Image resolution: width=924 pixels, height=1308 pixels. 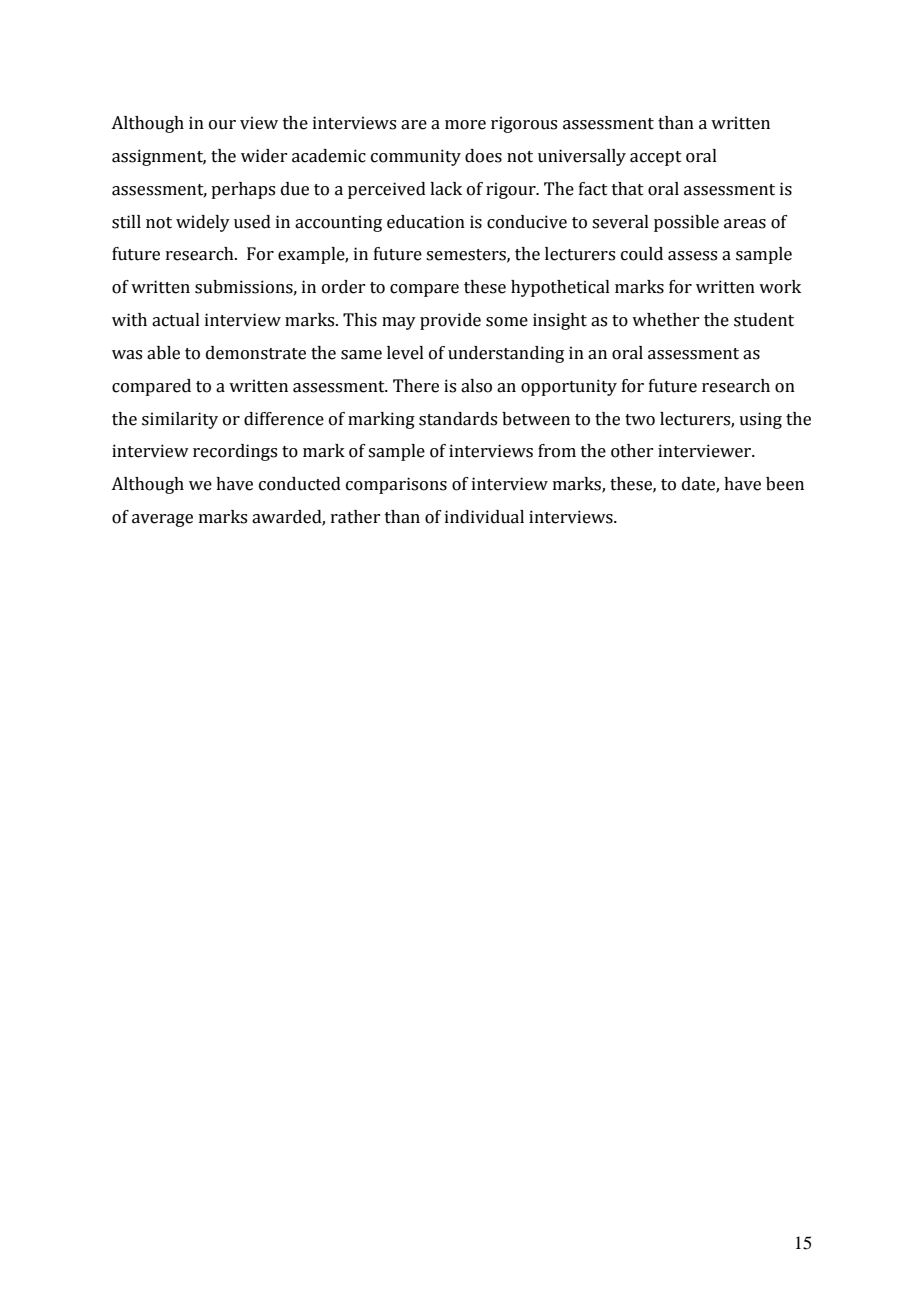 I want to click on using, so click(x=760, y=420).
